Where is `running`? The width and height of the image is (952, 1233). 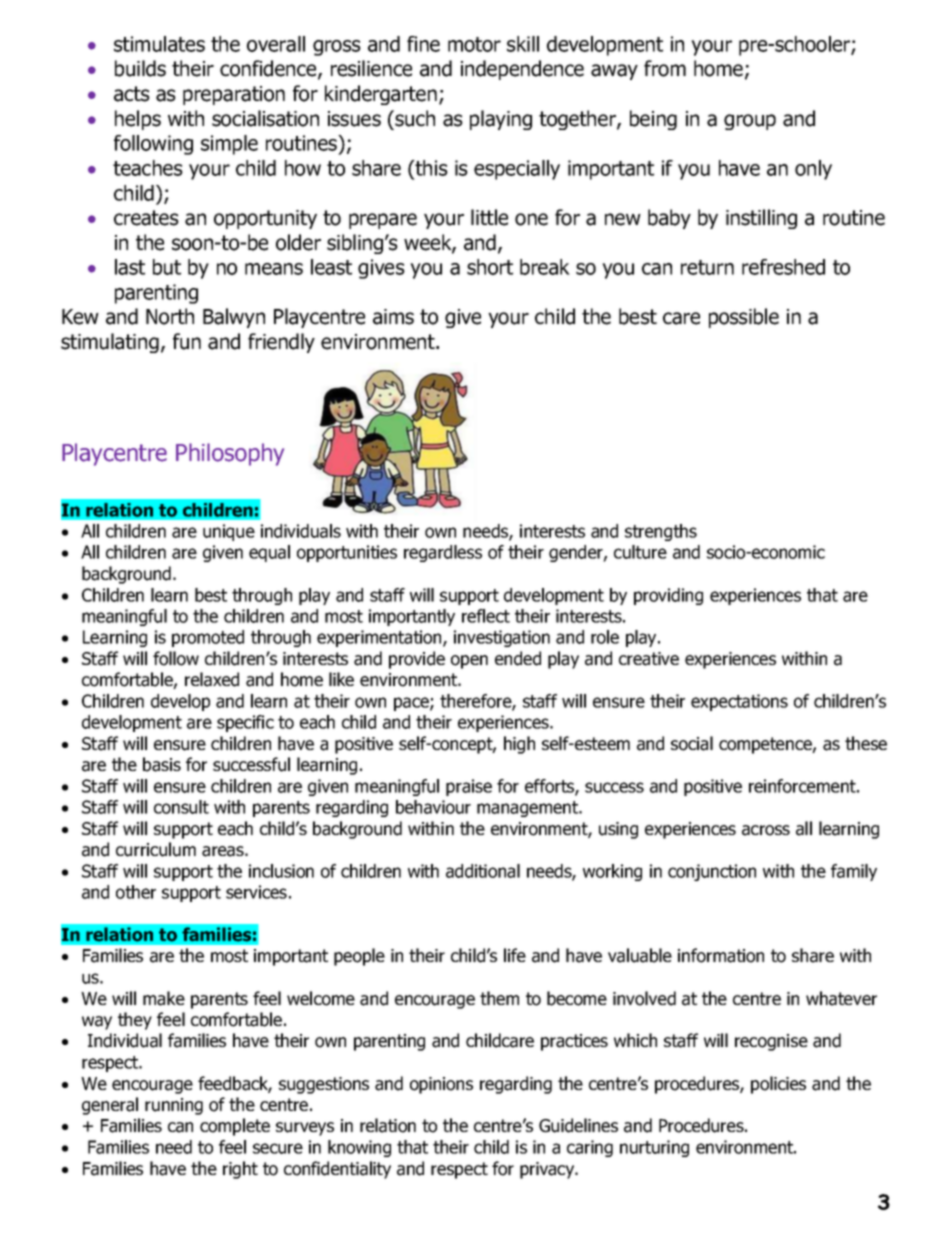
running is located at coordinates (174, 1106).
